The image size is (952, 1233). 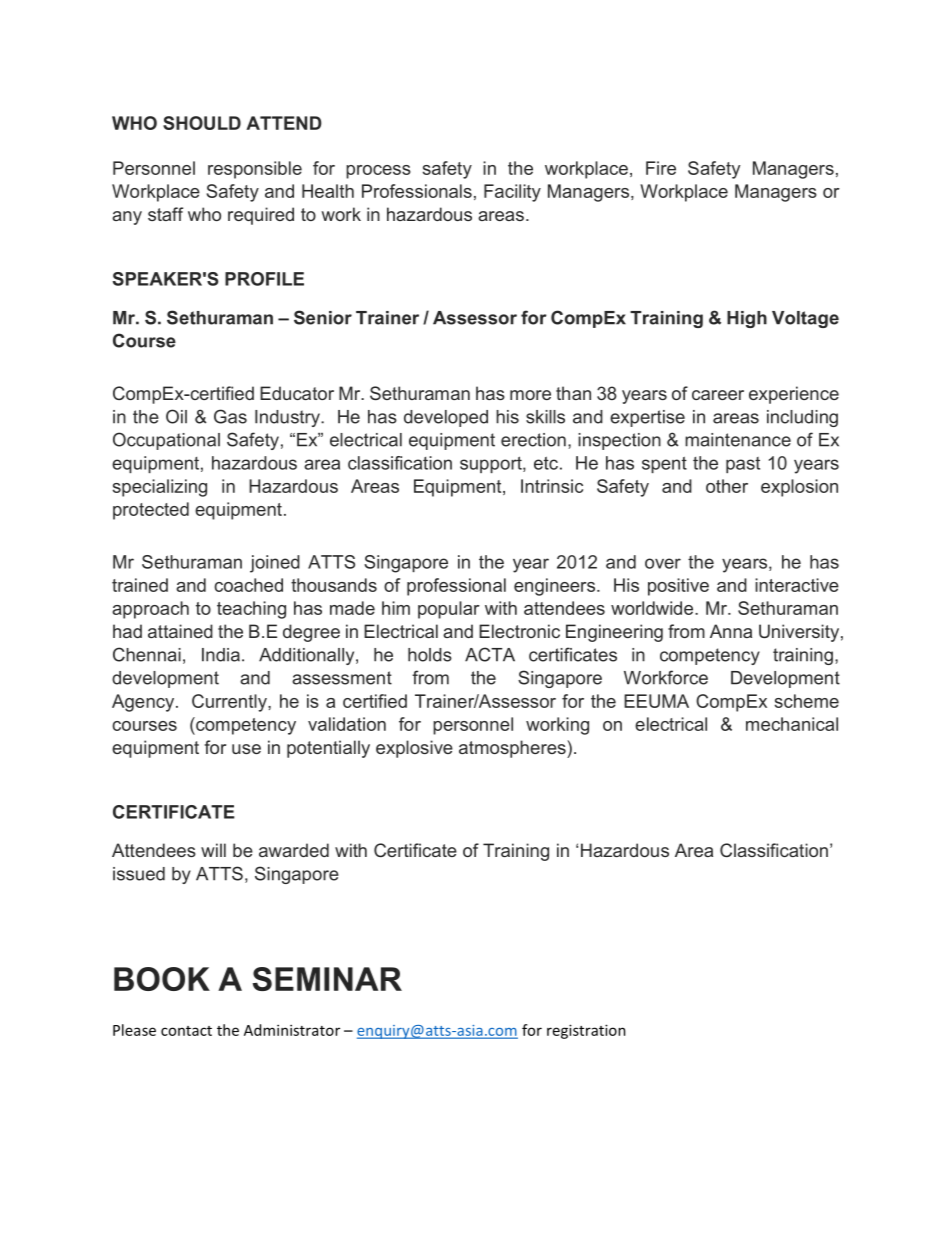 What do you see at coordinates (512, 193) in the page?
I see `Facility` at bounding box center [512, 193].
